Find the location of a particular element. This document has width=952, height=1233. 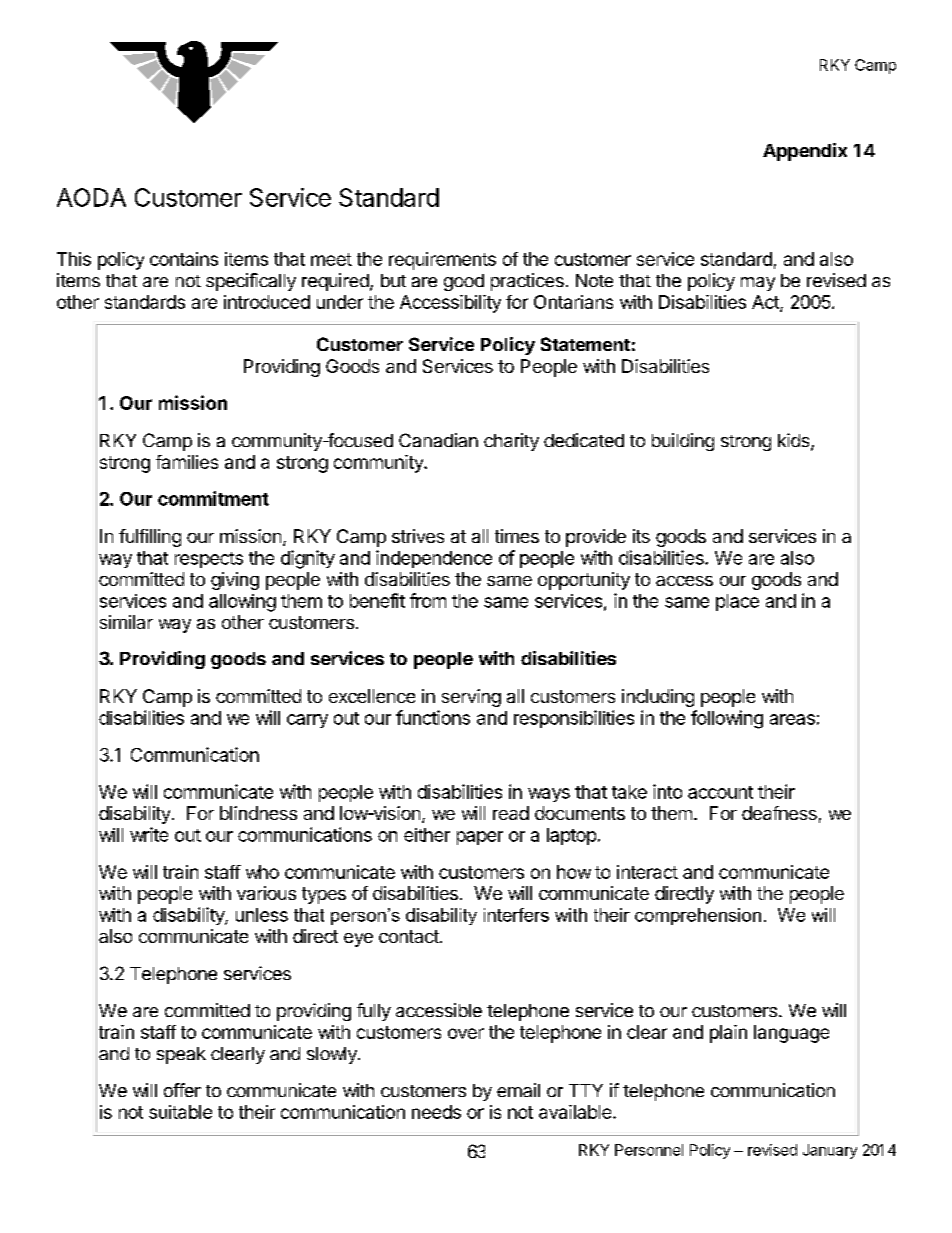

Appendix is located at coordinates (805, 152).
